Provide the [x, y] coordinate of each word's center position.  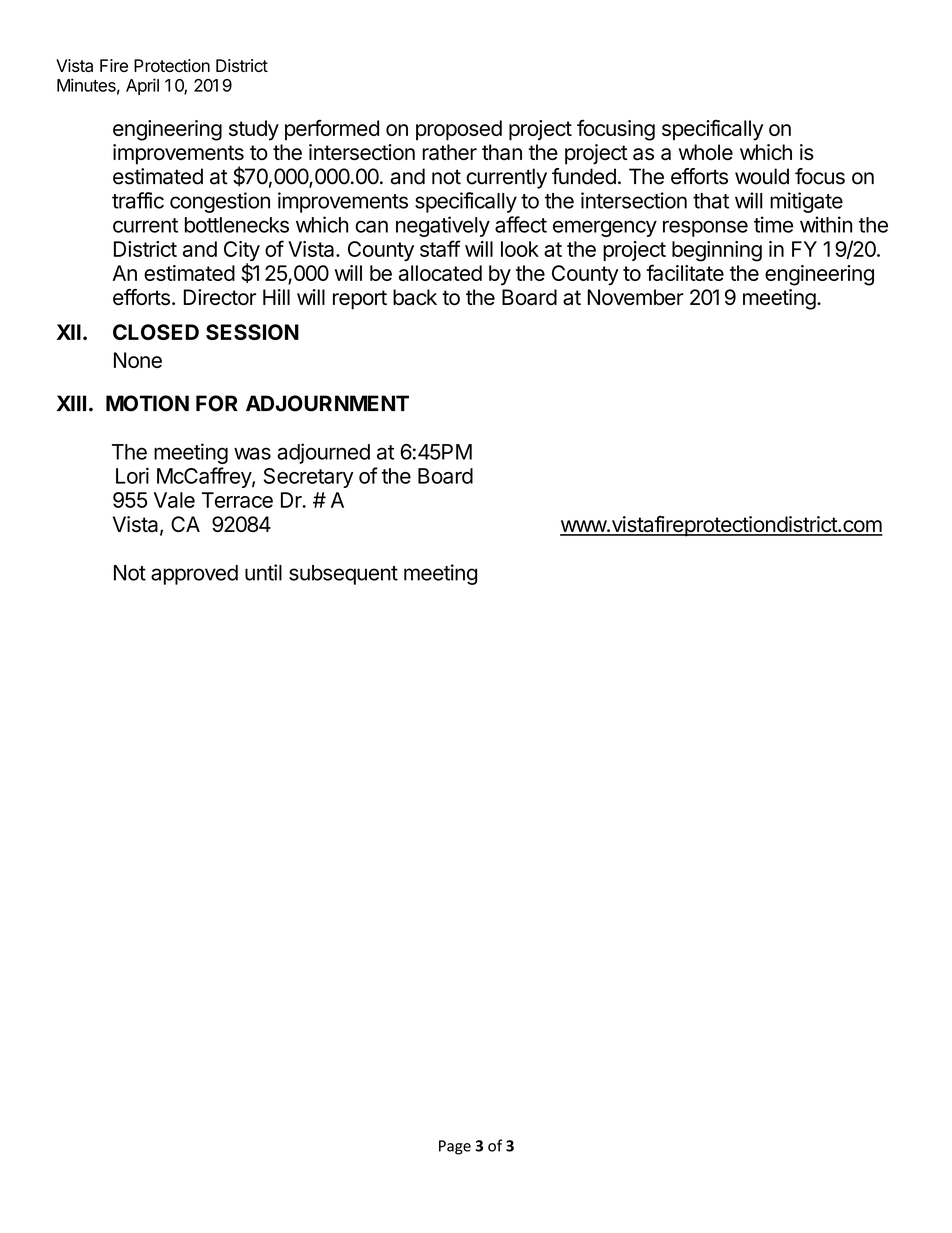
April [142, 86]
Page [455, 1147]
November [636, 297]
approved [194, 575]
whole [706, 152]
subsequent [343, 575]
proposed [459, 130]
